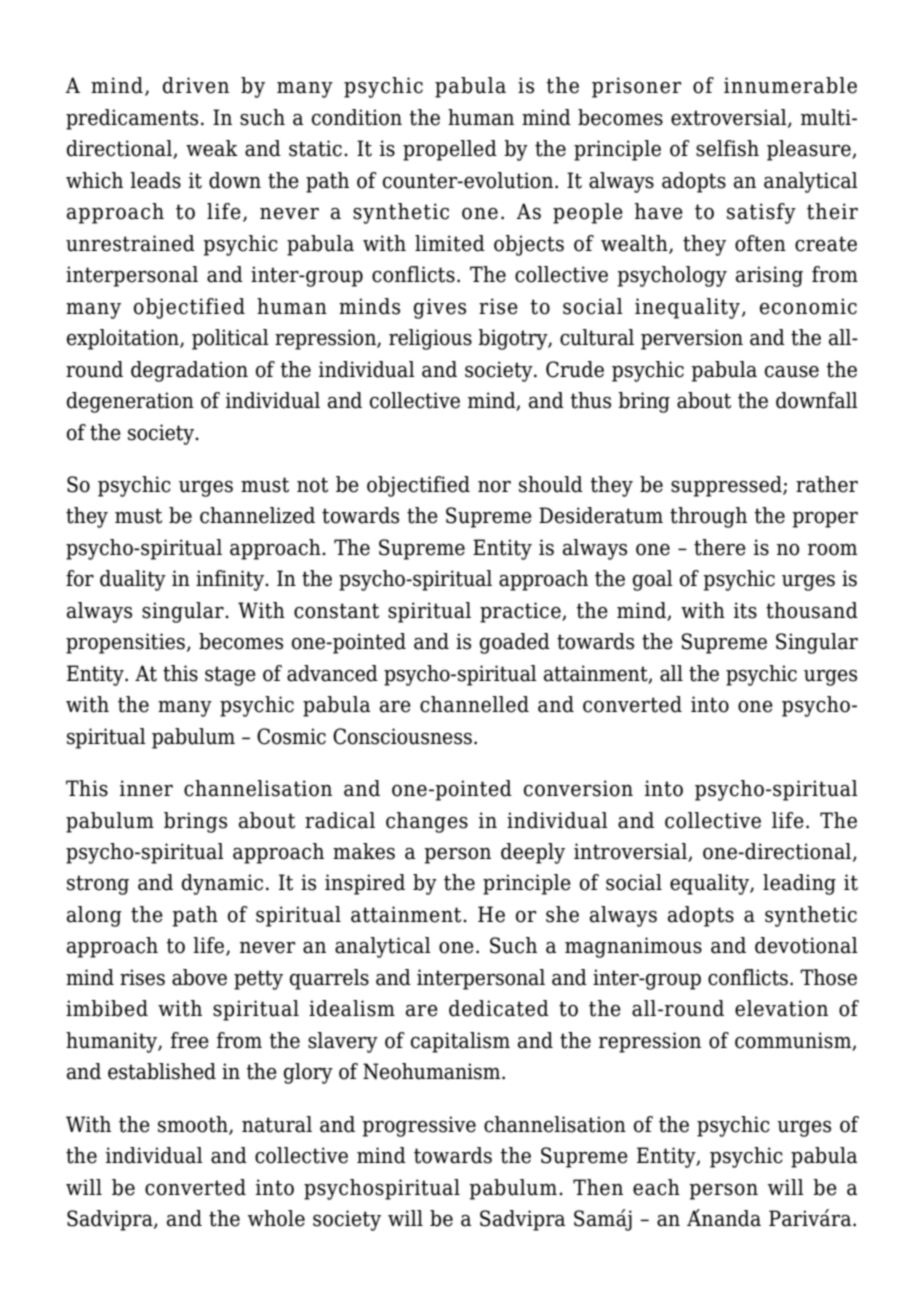 The image size is (924, 1308). Describe the element at coordinates (450, 150) in the image. I see `propelled` at that location.
